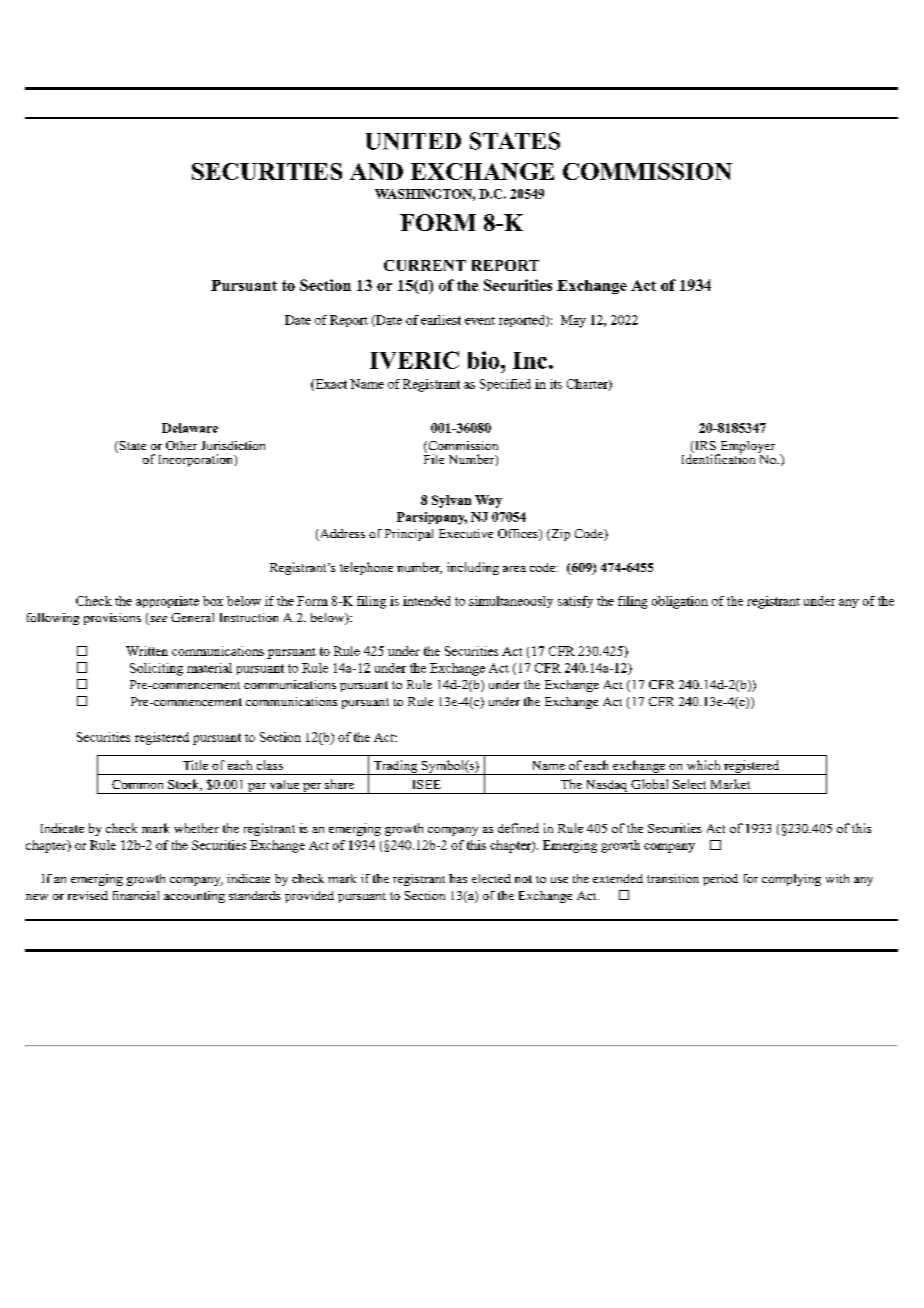 This image has width=924, height=1308. What do you see at coordinates (458, 878) in the image?
I see `has` at bounding box center [458, 878].
